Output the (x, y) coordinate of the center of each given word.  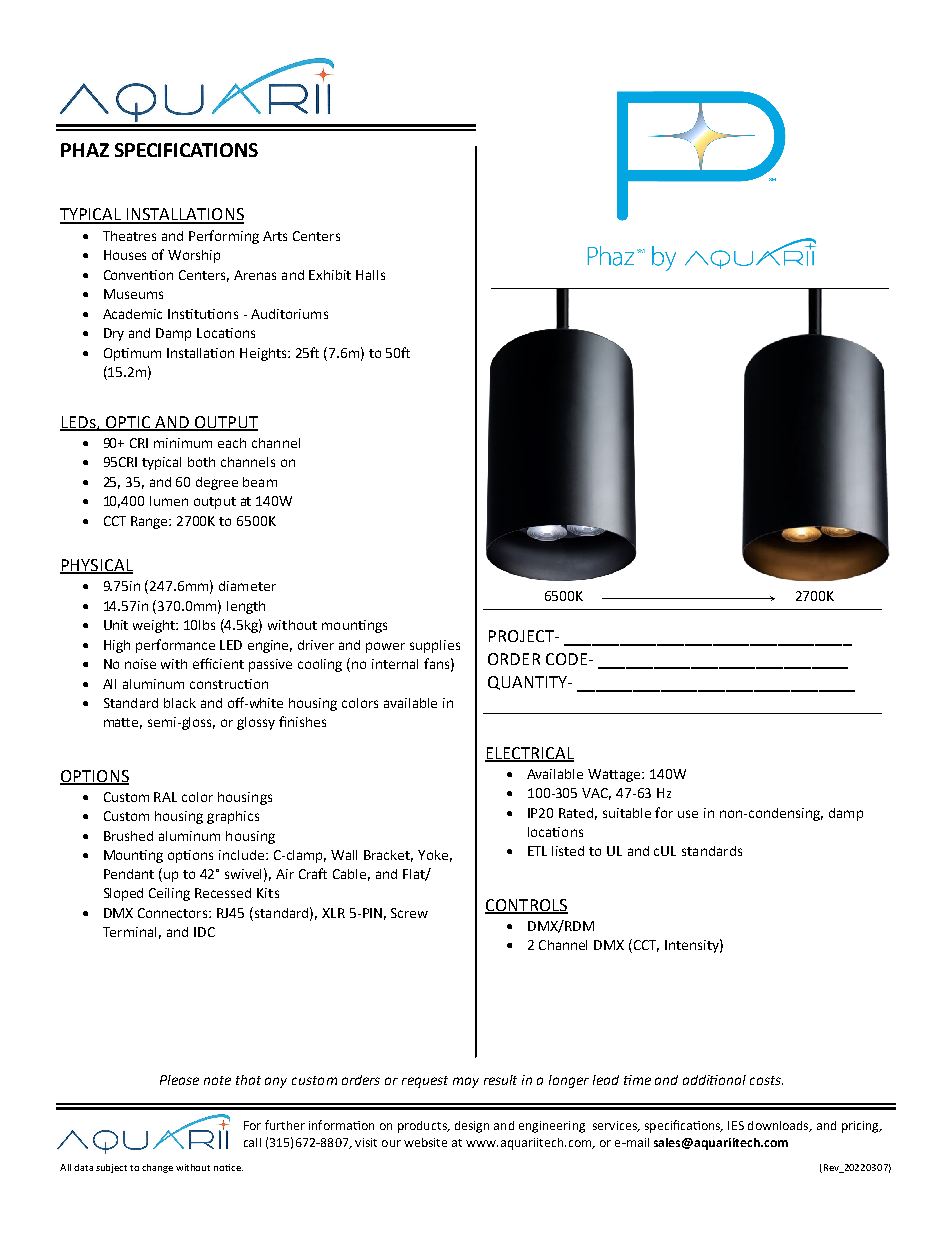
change (157, 1168)
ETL (537, 851)
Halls (370, 275)
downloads (780, 1126)
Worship (194, 256)
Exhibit (330, 275)
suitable (627, 813)
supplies (435, 646)
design (472, 1127)
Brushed (128, 836)
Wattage (615, 775)
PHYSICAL (96, 566)
